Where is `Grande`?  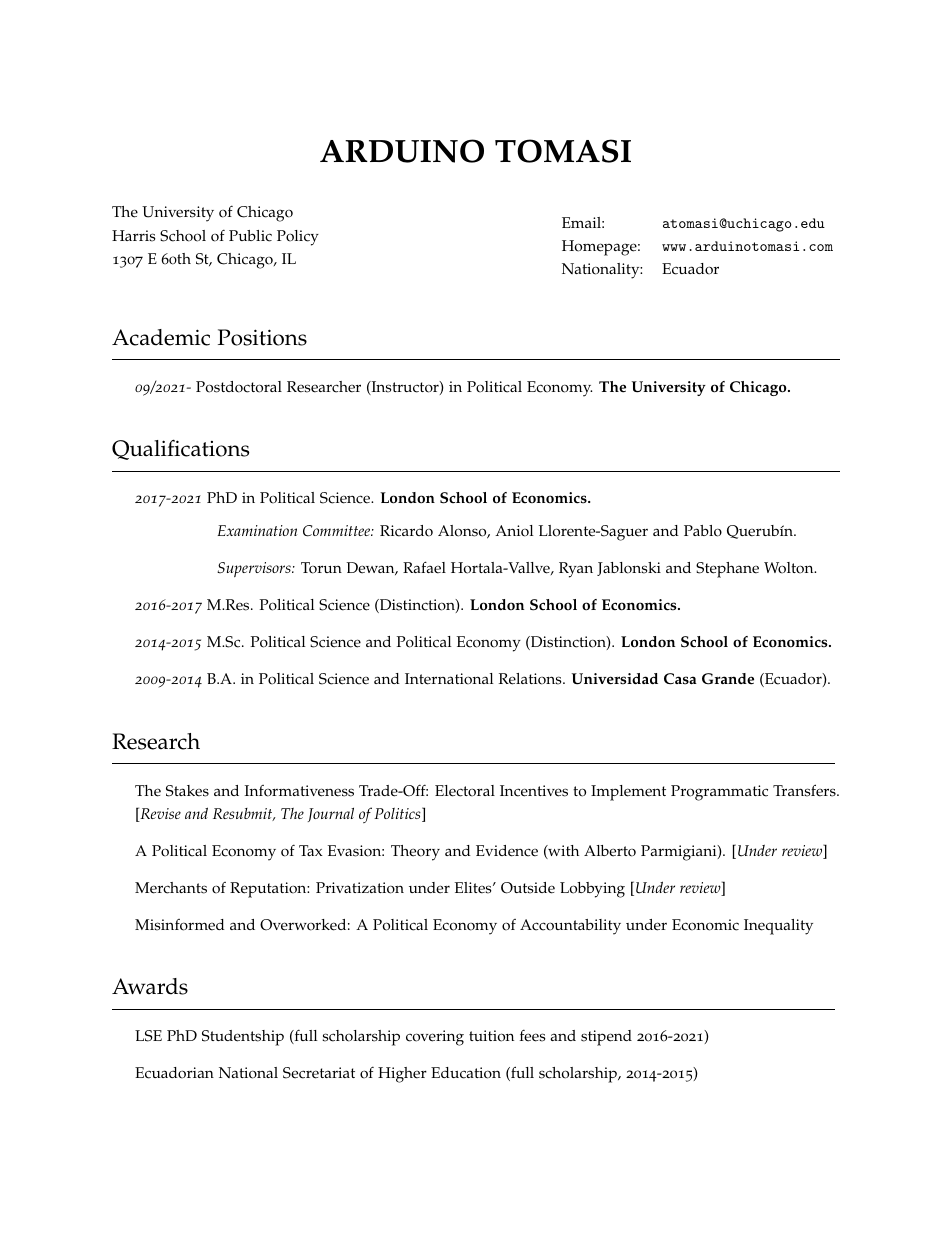 Grande is located at coordinates (728, 679).
